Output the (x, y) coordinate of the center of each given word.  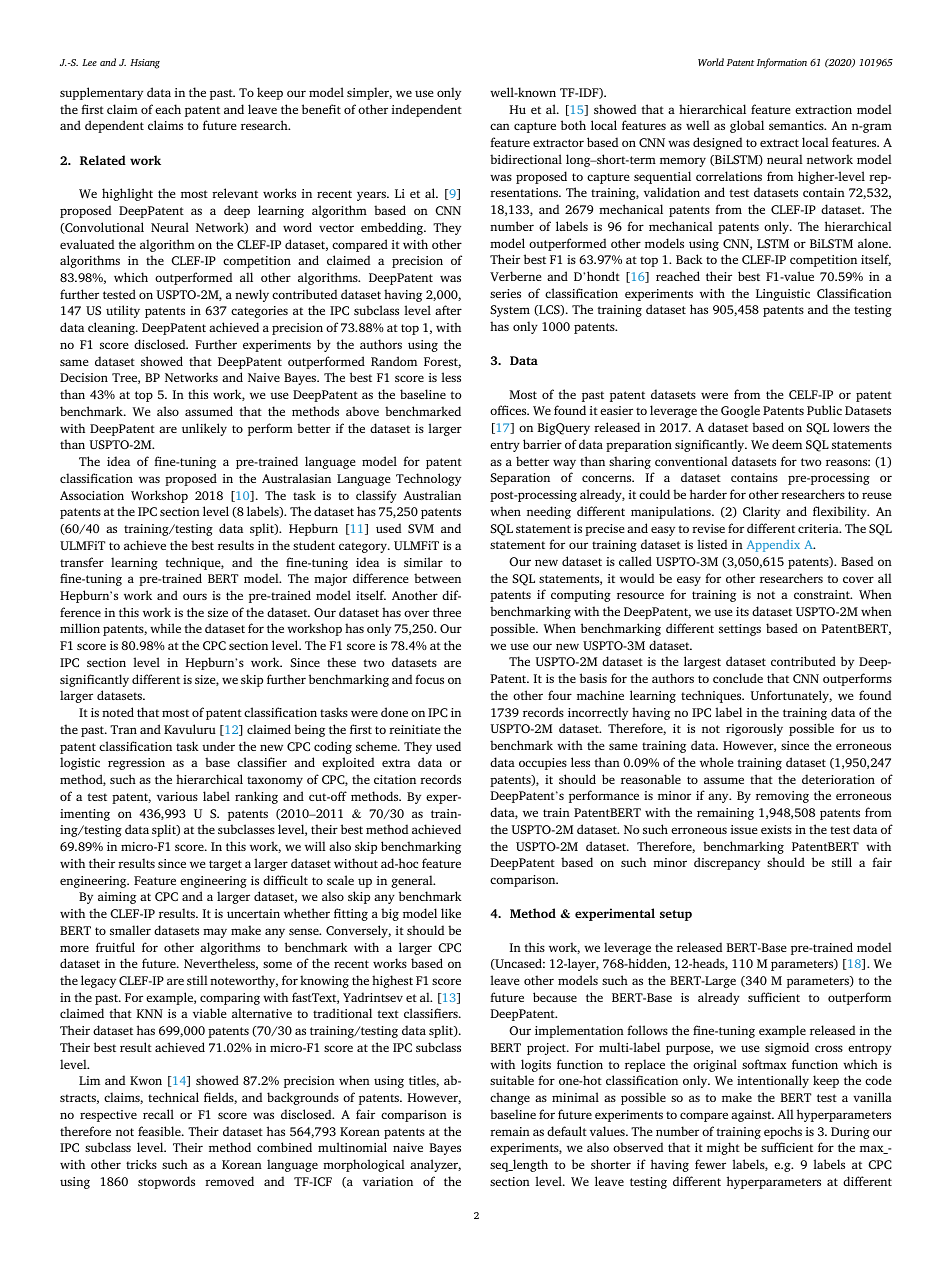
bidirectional (526, 159)
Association (92, 495)
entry (505, 446)
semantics (797, 125)
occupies (543, 764)
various (177, 796)
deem (787, 444)
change (510, 1098)
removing (782, 797)
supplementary (101, 93)
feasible (160, 1131)
